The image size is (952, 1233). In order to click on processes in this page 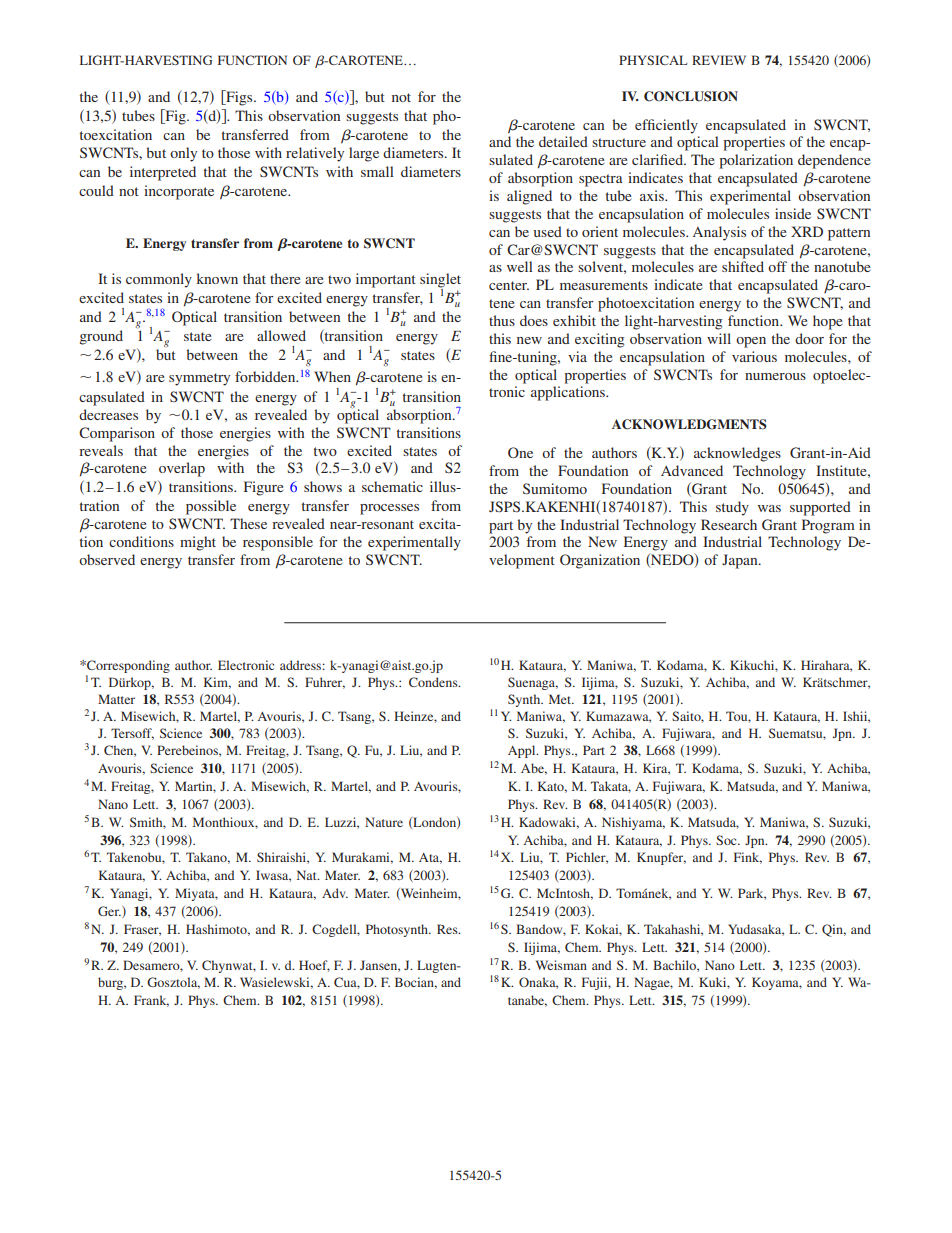, I will do `click(389, 509)`.
